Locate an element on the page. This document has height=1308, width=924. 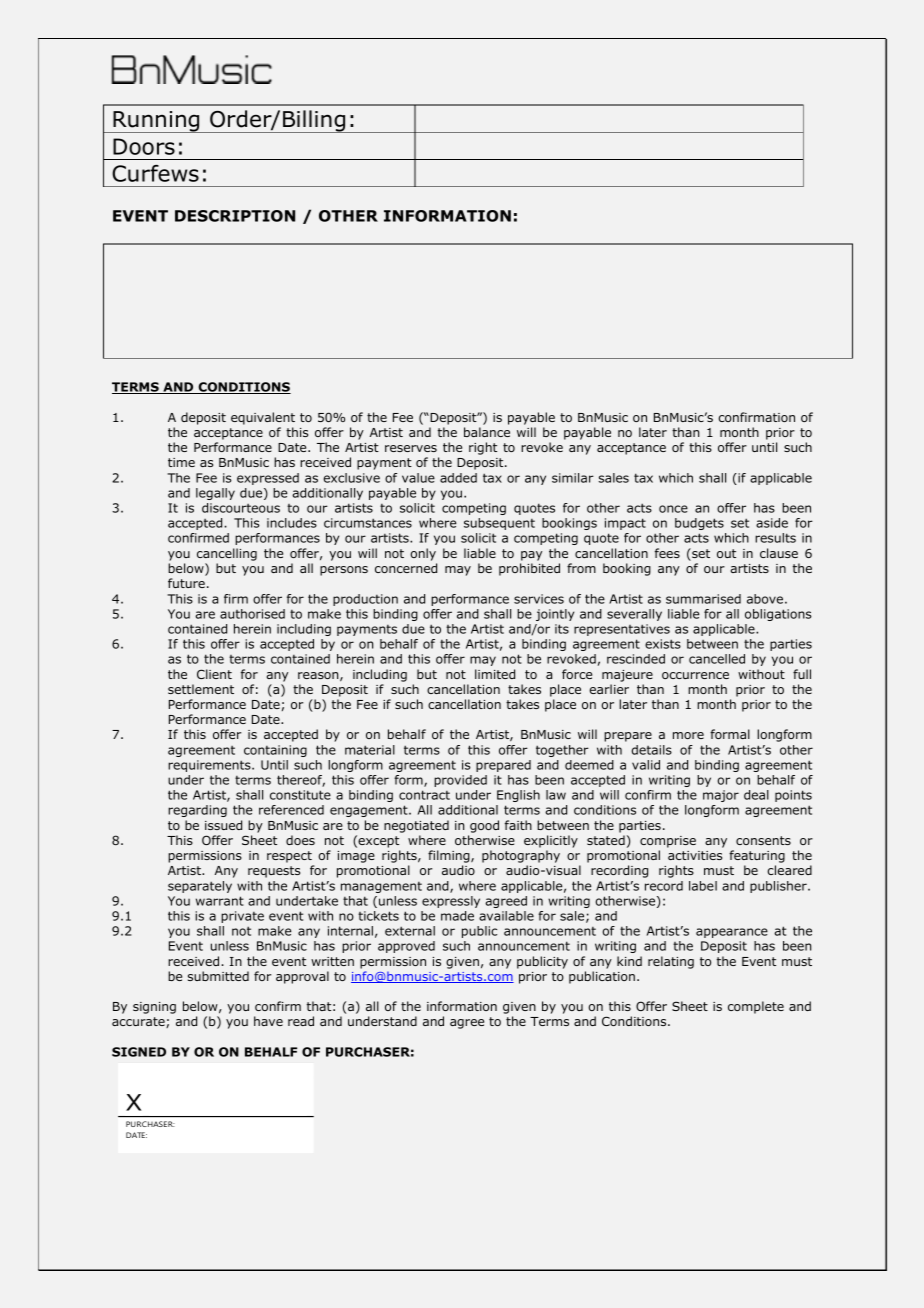
more is located at coordinates (688, 735).
